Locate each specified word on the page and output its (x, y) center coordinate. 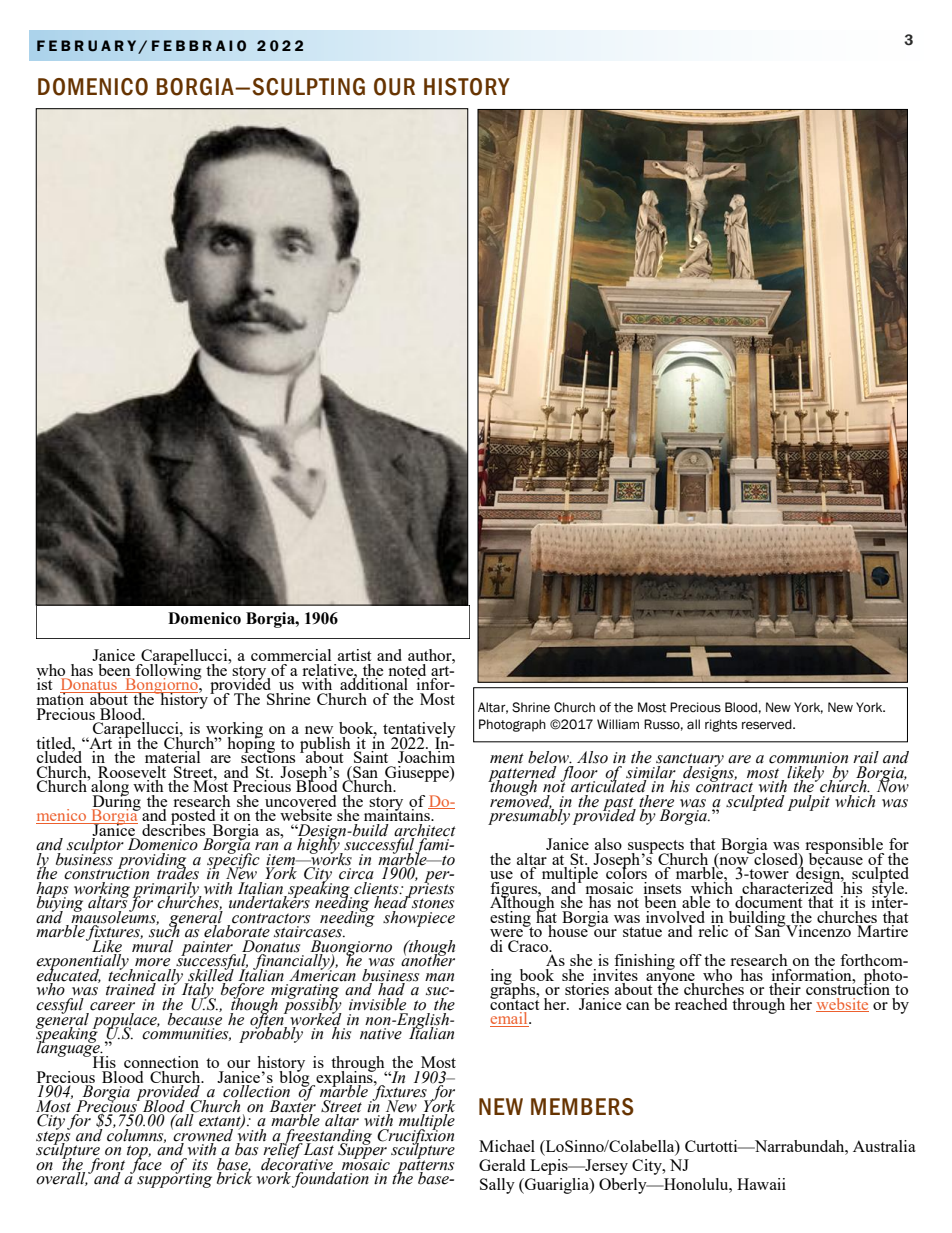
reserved (768, 724)
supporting (174, 1179)
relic (713, 931)
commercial (291, 655)
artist (354, 655)
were (506, 933)
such (165, 930)
